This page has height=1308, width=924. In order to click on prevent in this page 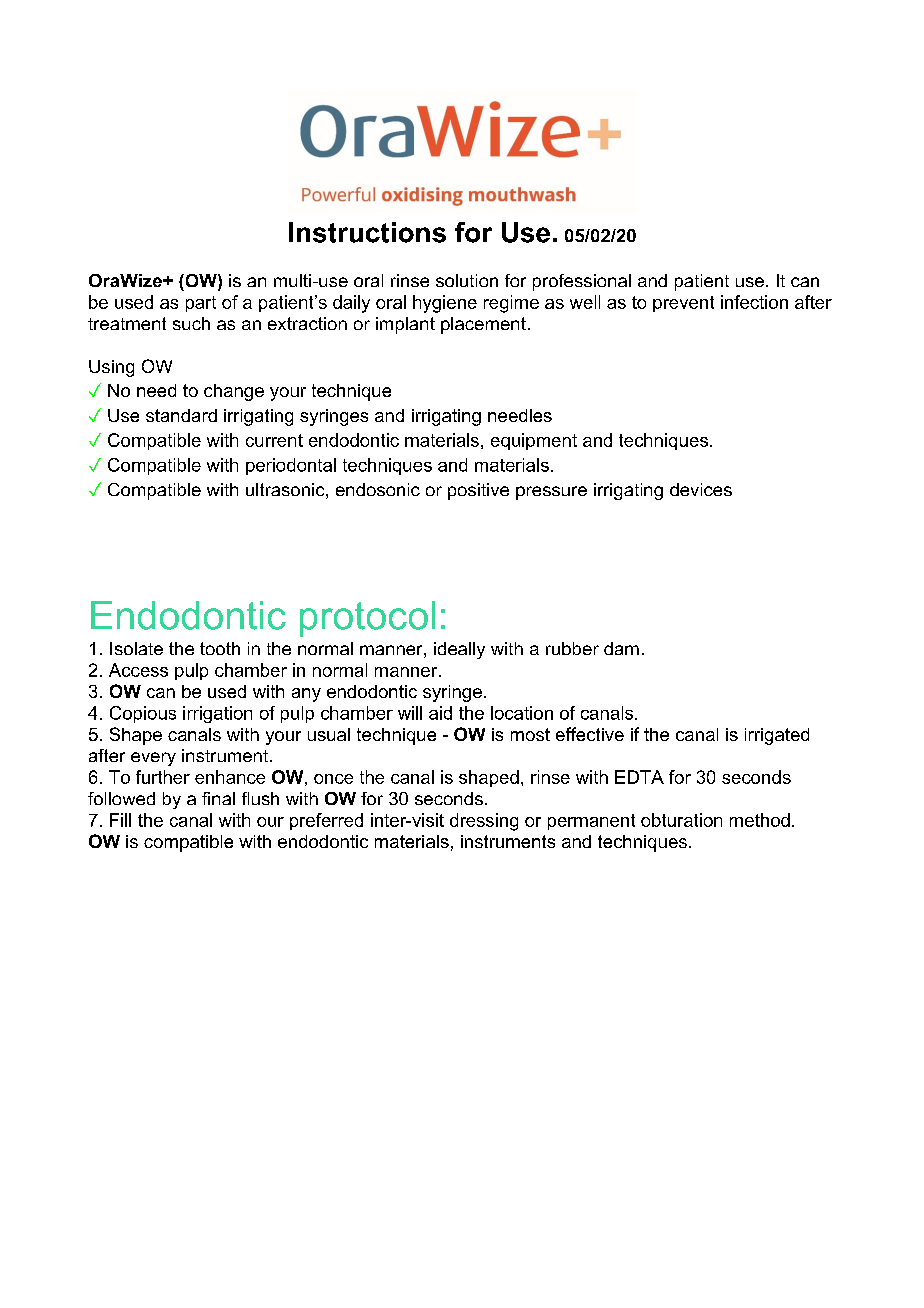, I will do `click(683, 304)`.
